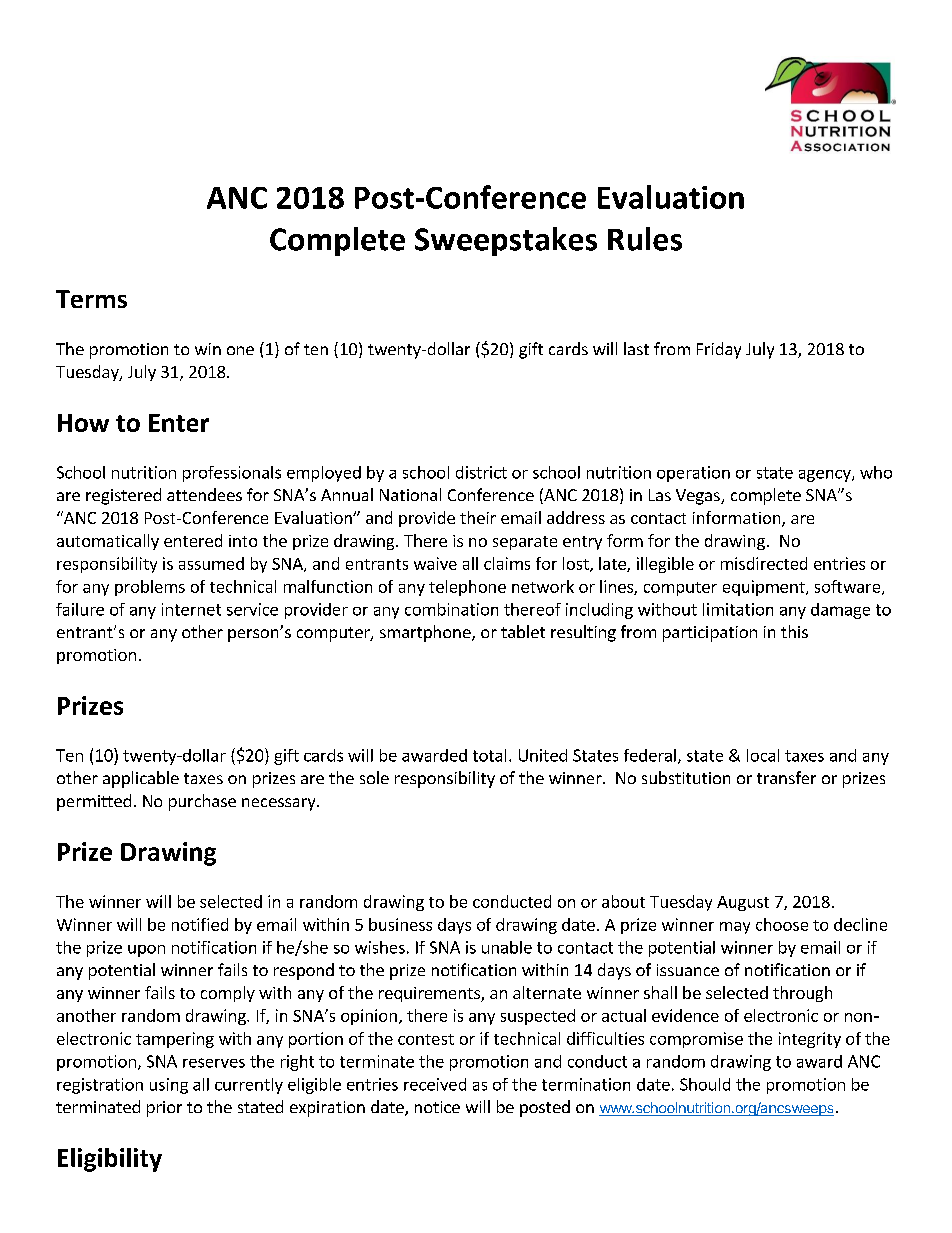 The height and width of the image is (1233, 952). What do you see at coordinates (506, 241) in the image?
I see `Sweepstakes` at bounding box center [506, 241].
